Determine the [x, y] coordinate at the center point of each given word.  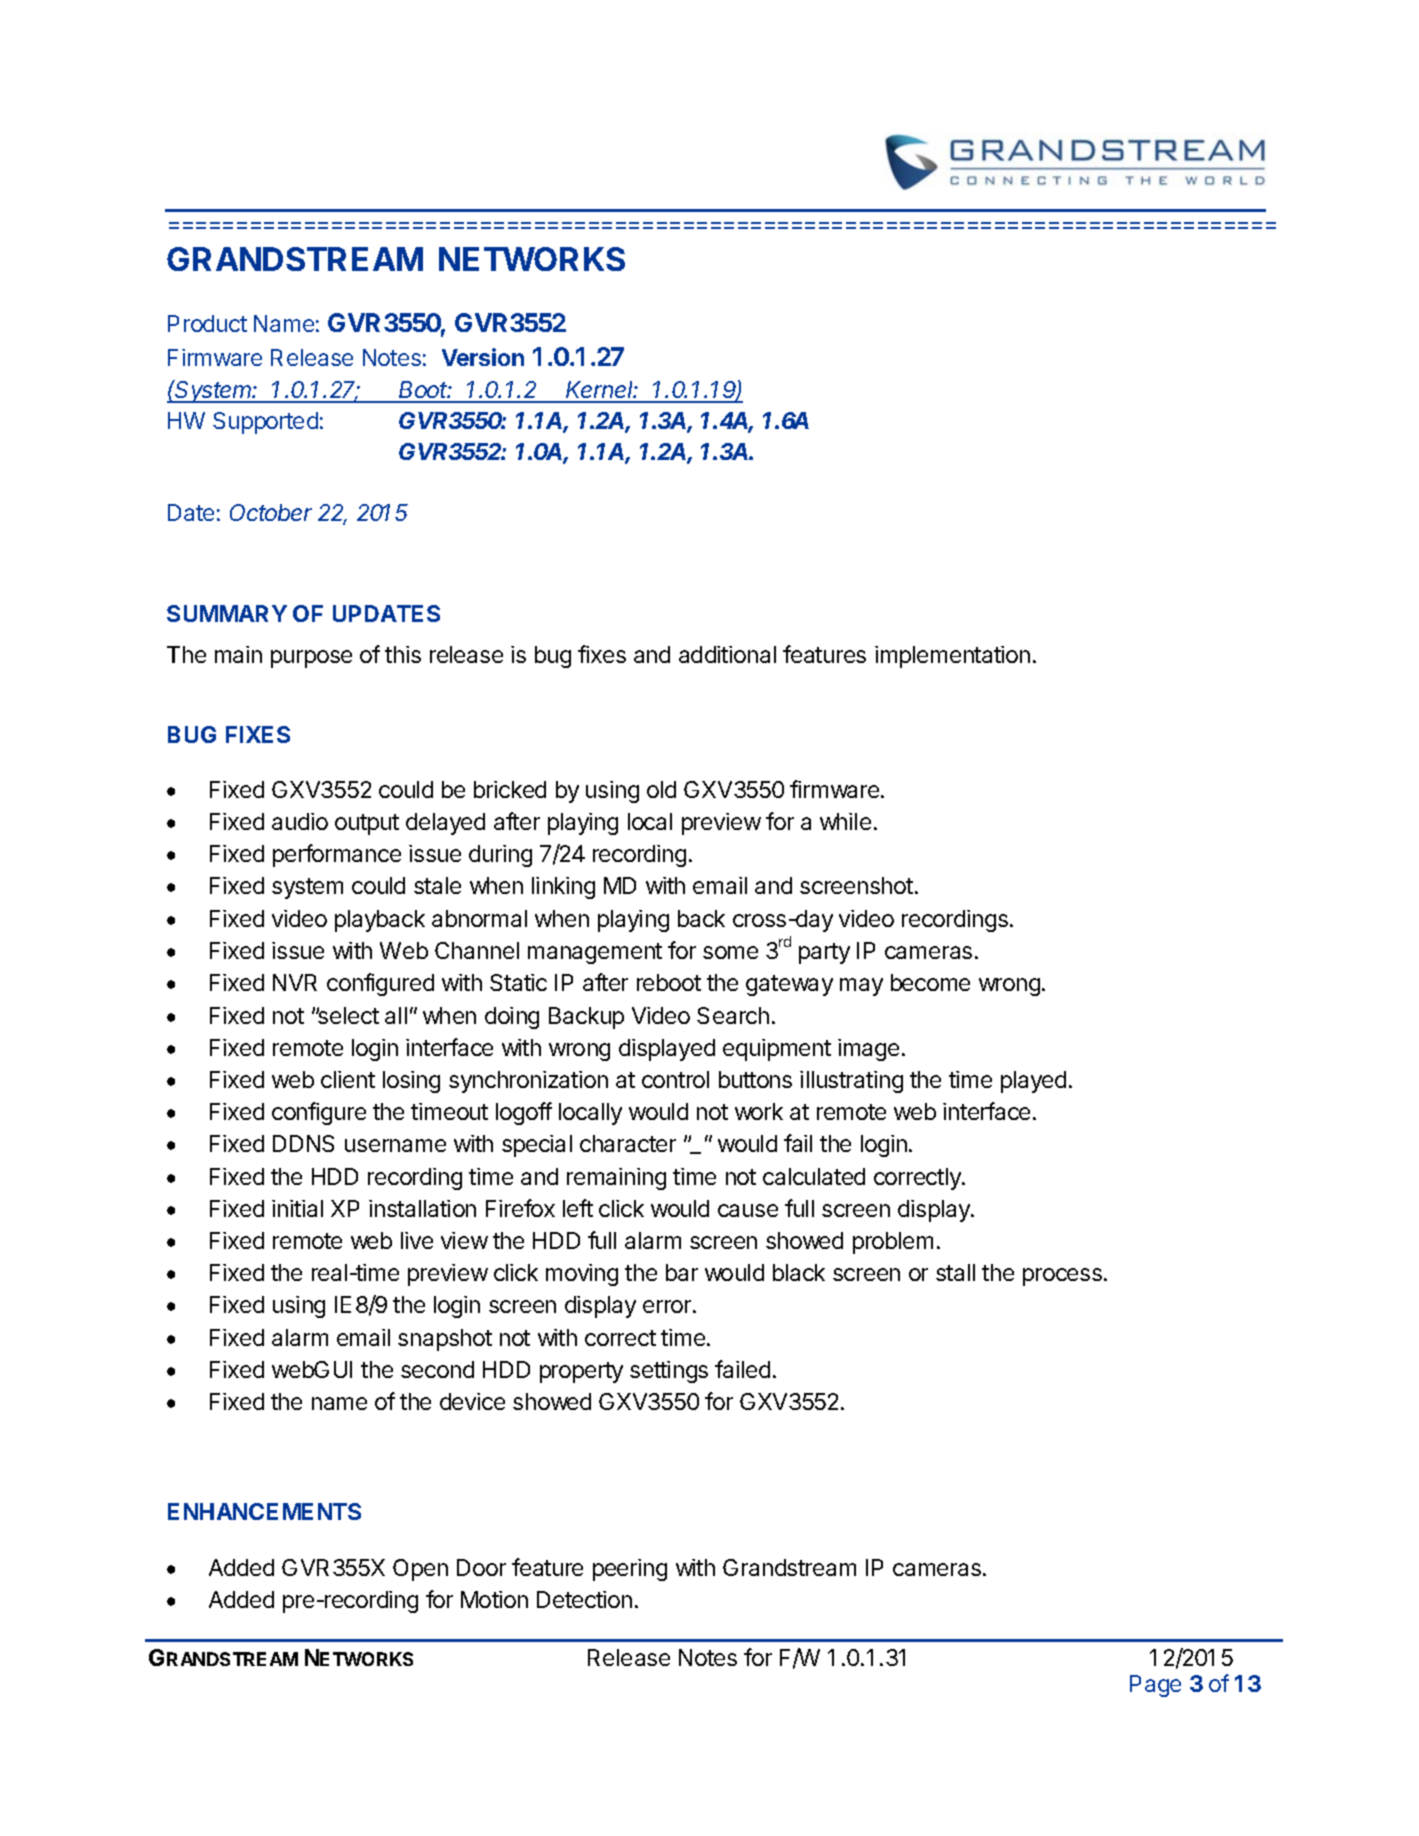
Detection [584, 1599]
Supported [265, 423]
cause [748, 1210]
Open [420, 1570]
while [845, 821]
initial [297, 1208]
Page [1155, 1686]
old [661, 789]
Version [483, 357]
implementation [952, 657]
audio [300, 821]
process [1062, 1277]
